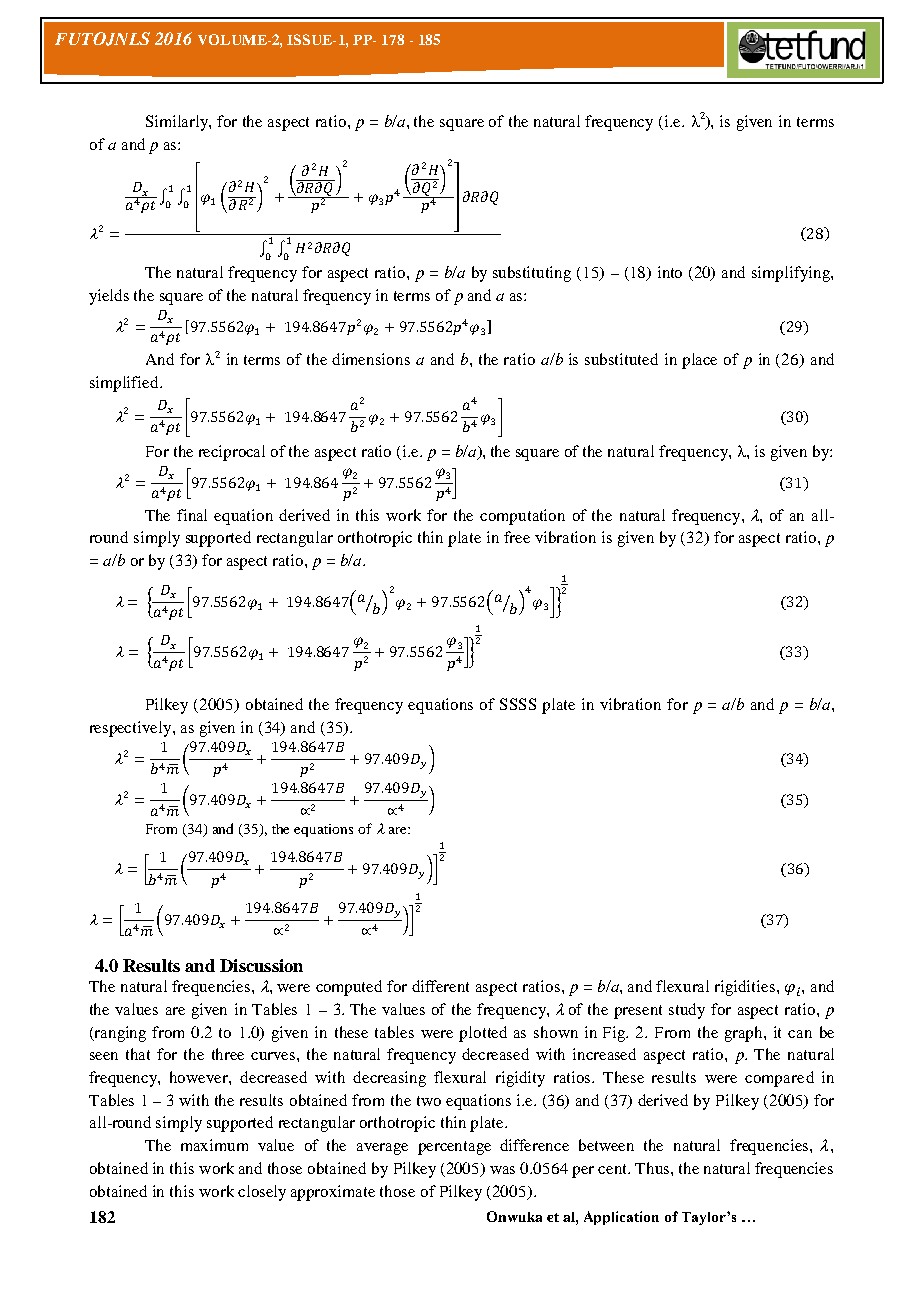 This screenshot has width=924, height=1308. Describe the element at coordinates (522, 517) in the screenshot. I see `computation` at that location.
